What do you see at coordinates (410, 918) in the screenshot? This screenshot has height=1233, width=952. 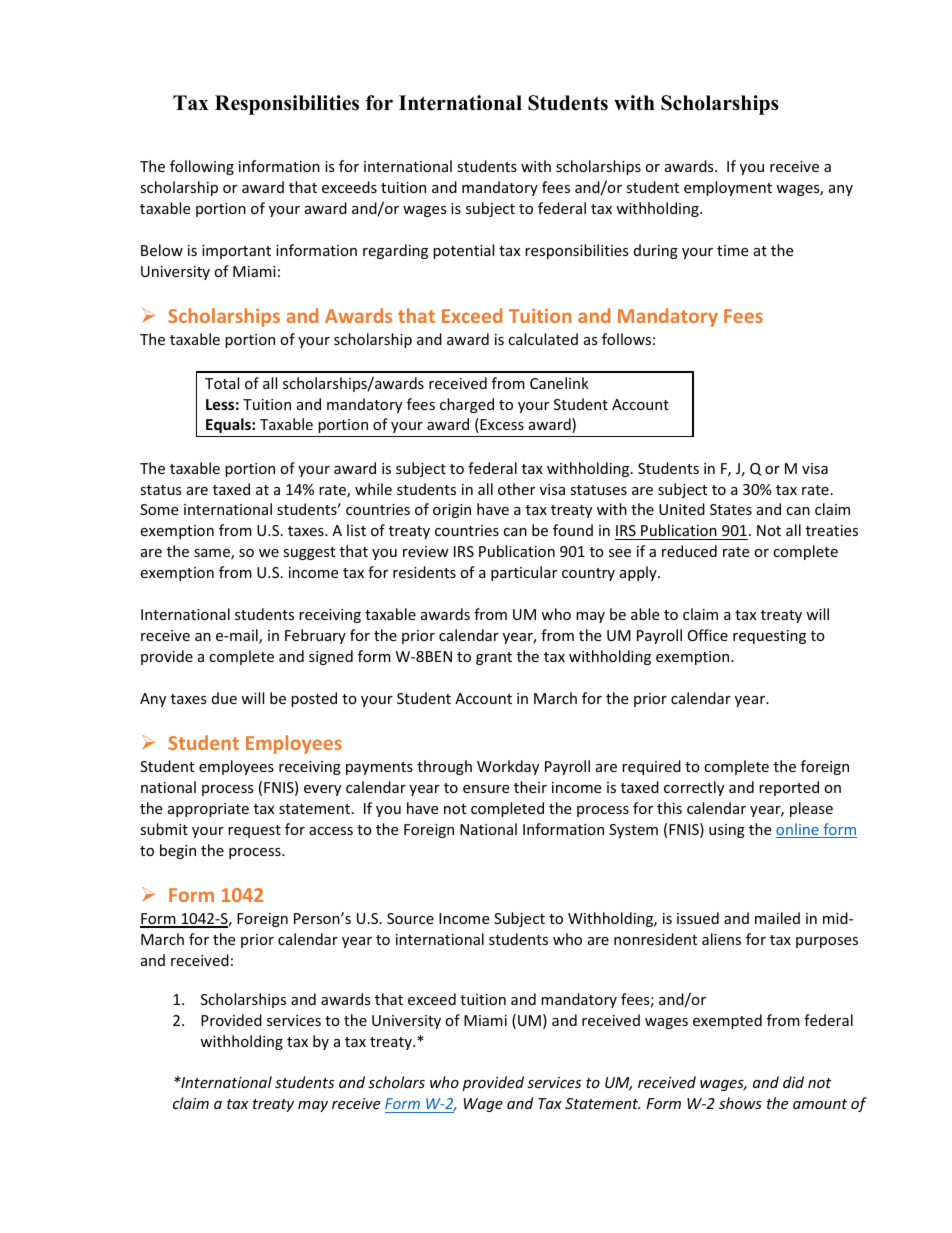 I see `Source` at bounding box center [410, 918].
